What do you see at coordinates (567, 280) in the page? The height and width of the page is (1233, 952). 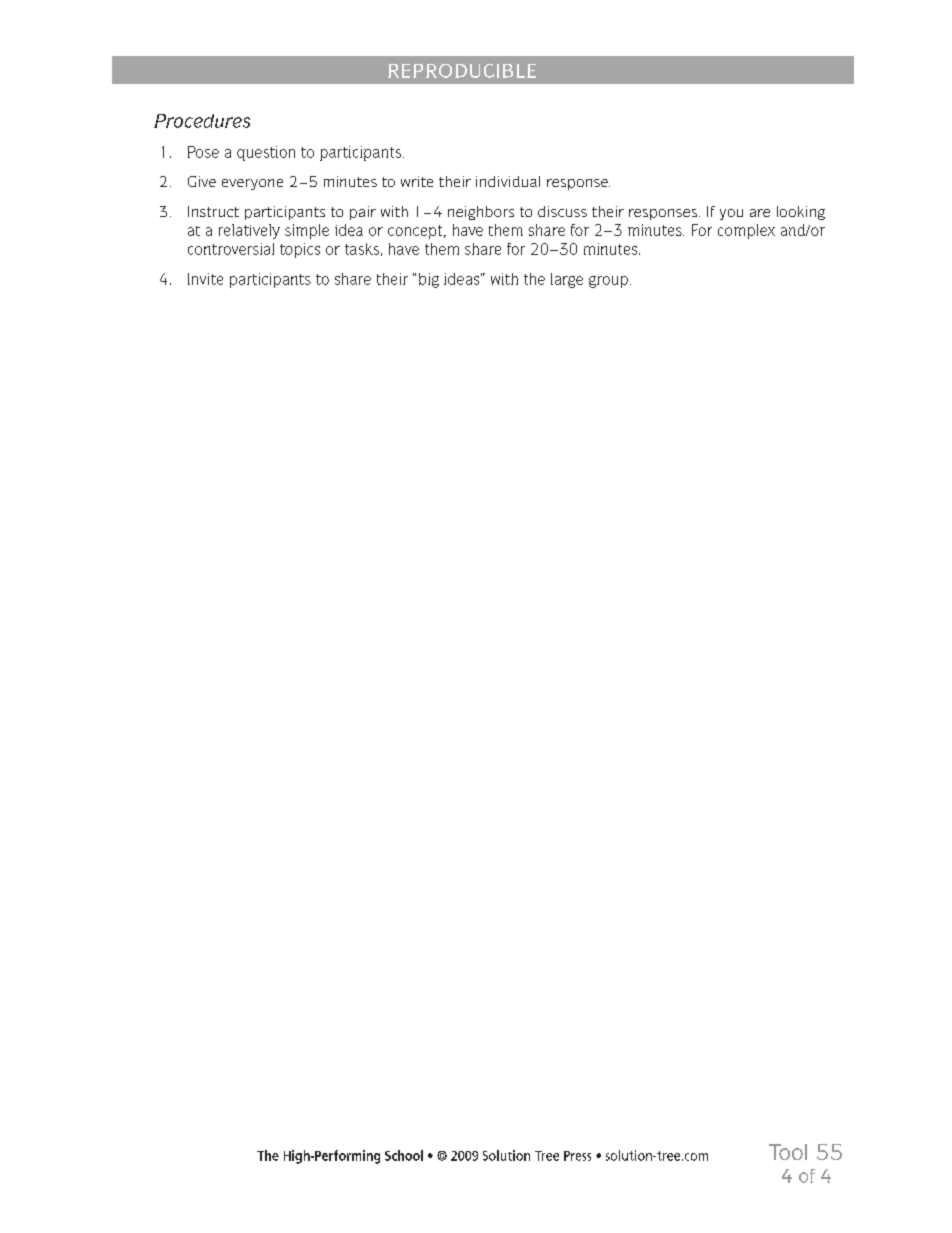 I see `large` at bounding box center [567, 280].
